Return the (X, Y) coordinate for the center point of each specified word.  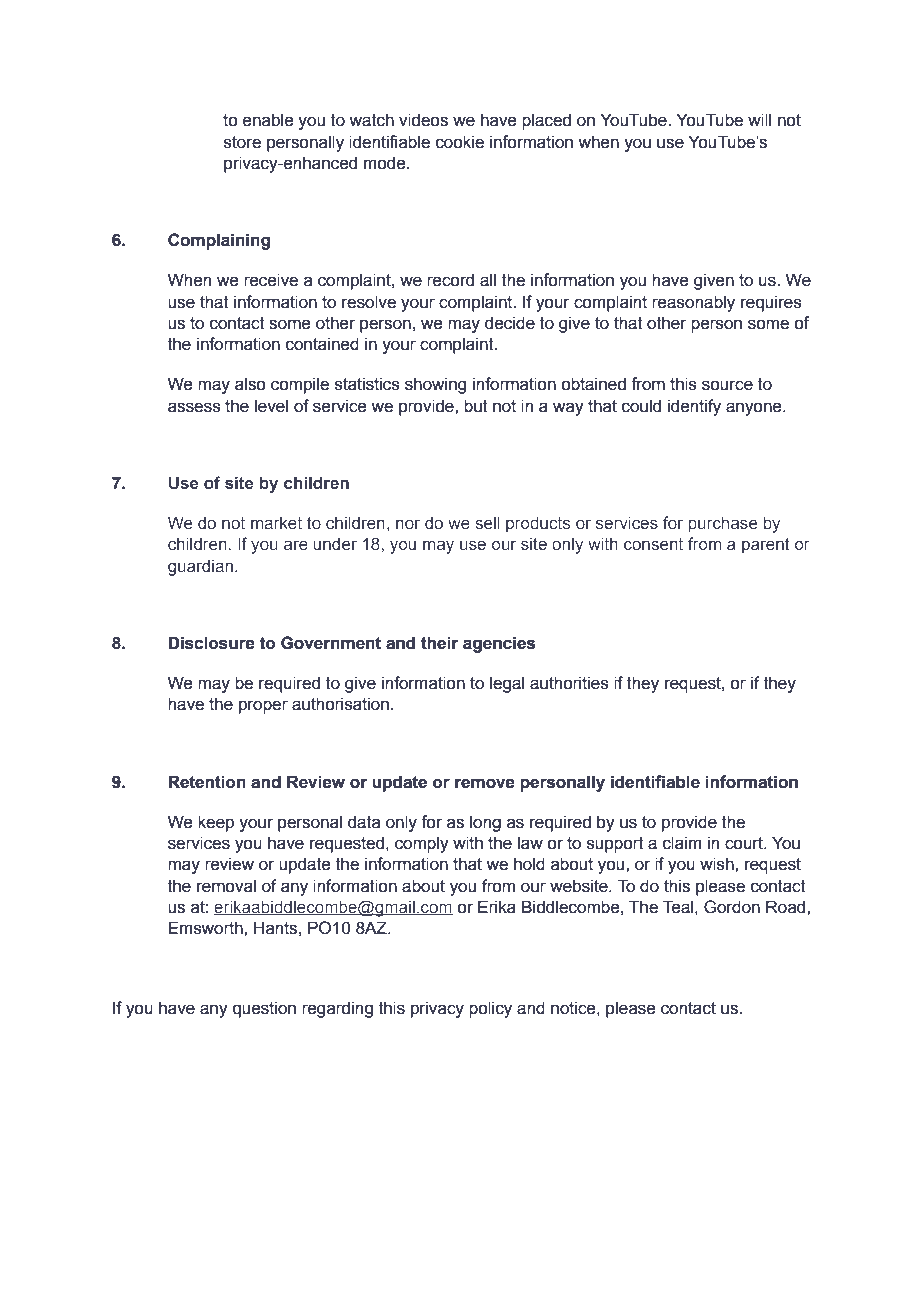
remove (485, 783)
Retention (207, 782)
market (276, 523)
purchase (722, 524)
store (242, 142)
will (759, 119)
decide (510, 323)
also (250, 384)
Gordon (732, 907)
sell (487, 522)
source (727, 385)
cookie (460, 142)
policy (490, 1009)
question (264, 1009)
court (745, 843)
